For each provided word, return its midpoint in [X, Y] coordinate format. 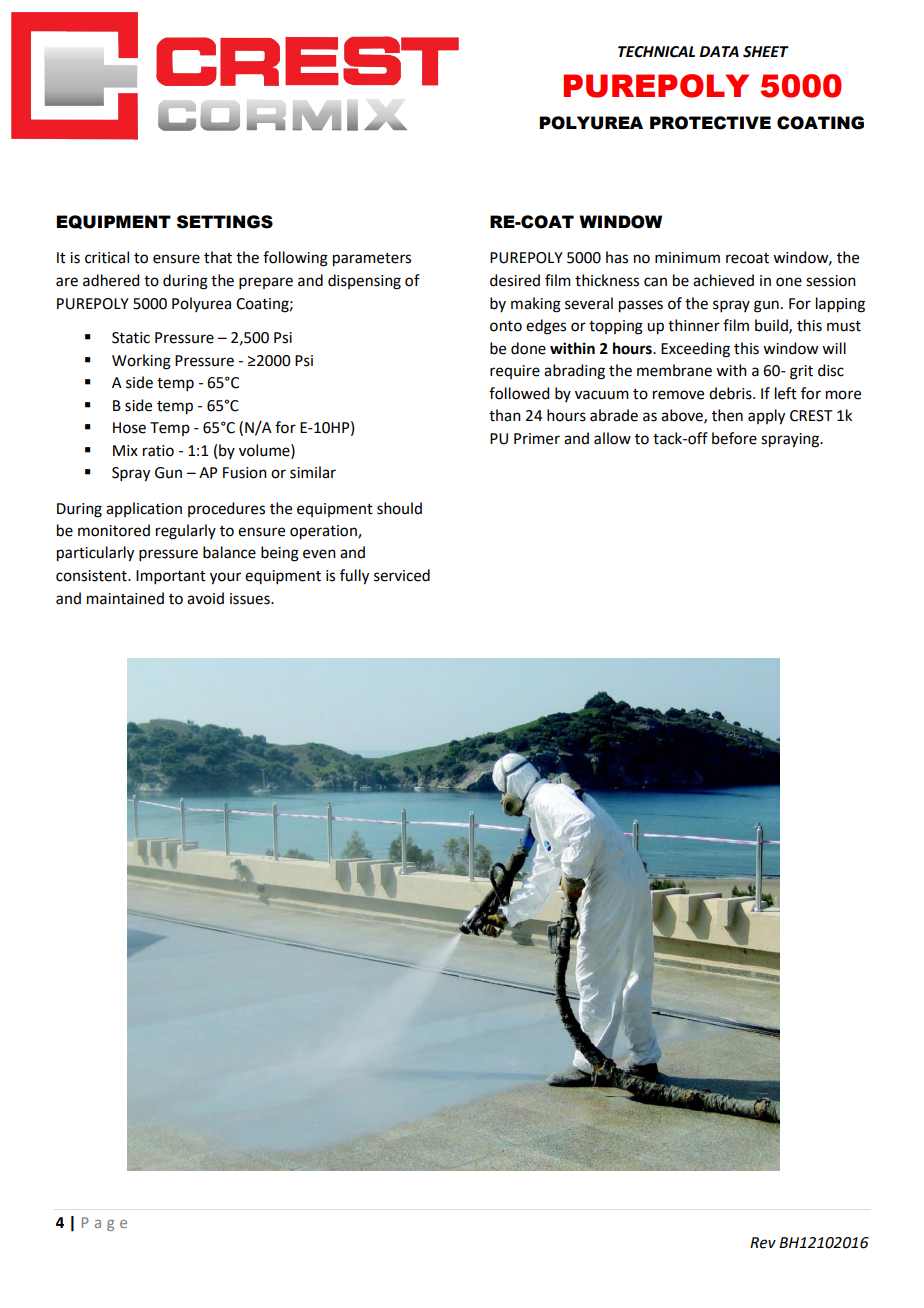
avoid [205, 598]
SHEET [766, 52]
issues [251, 599]
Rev [763, 1243]
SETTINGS [225, 222]
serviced [402, 575]
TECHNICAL [656, 52]
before [734, 438]
